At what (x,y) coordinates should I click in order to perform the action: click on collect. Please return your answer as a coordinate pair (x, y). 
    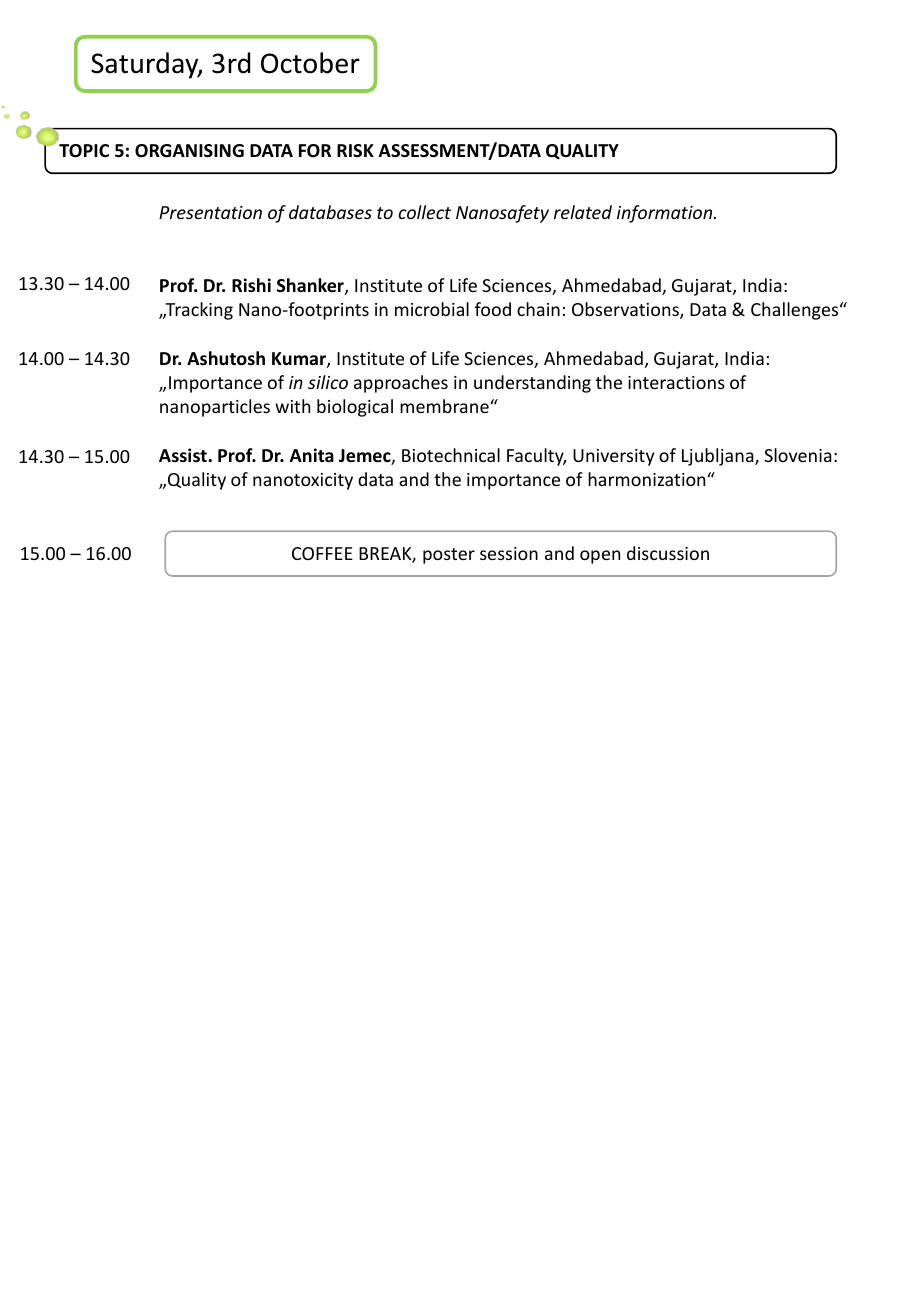
    Looking at the image, I should click on (424, 212).
